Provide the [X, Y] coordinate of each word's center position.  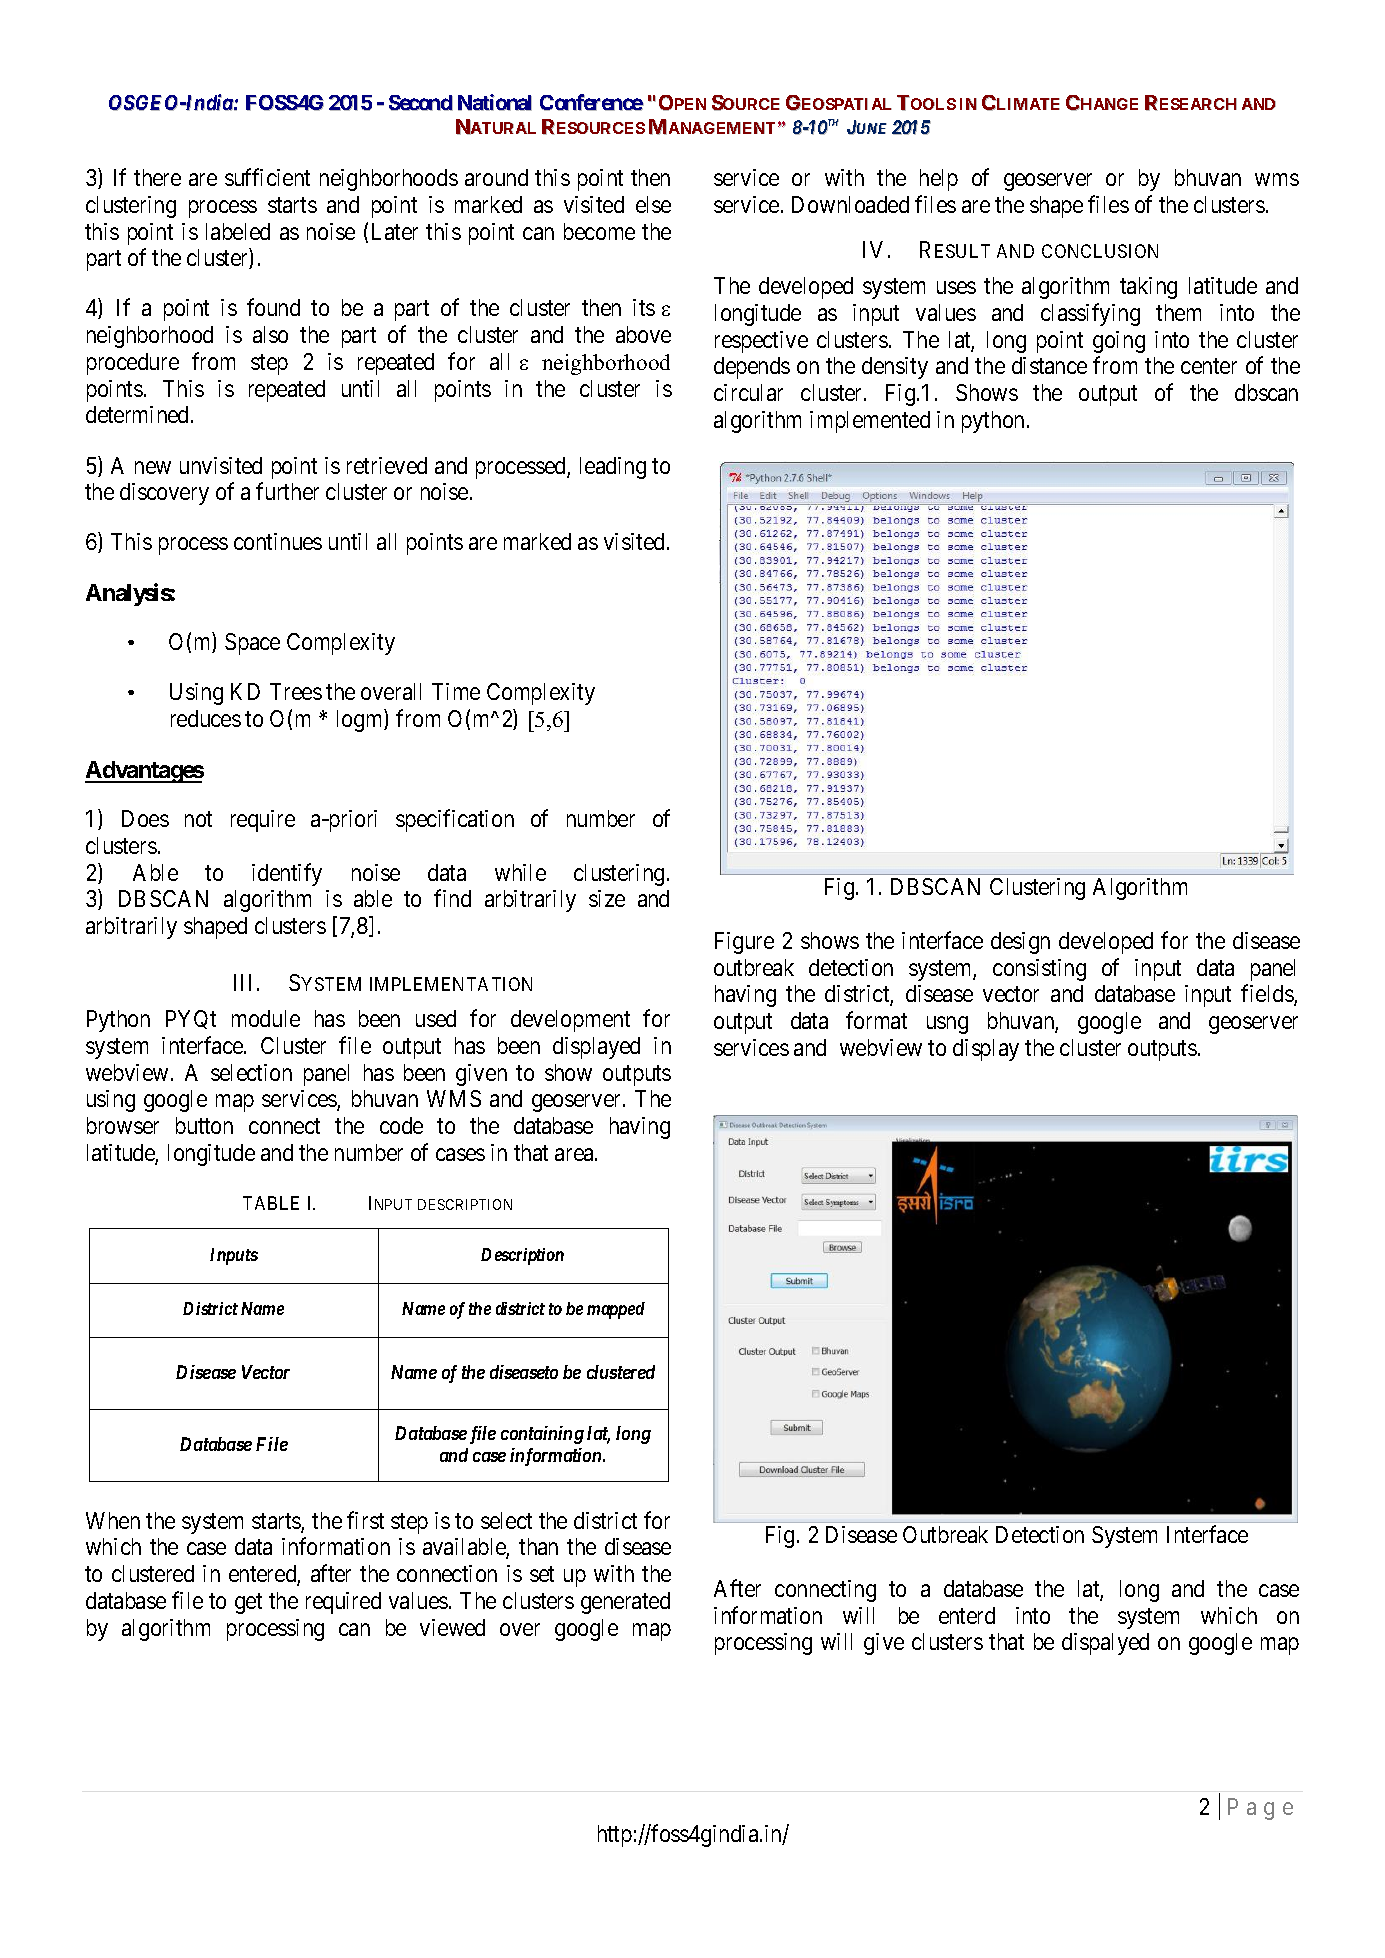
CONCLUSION [1100, 251]
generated [625, 1603]
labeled [238, 231]
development [570, 1021]
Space [252, 644]
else [653, 204]
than [538, 1546]
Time [456, 691]
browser [123, 1125]
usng [947, 1025]
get [248, 1603]
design [1020, 943]
